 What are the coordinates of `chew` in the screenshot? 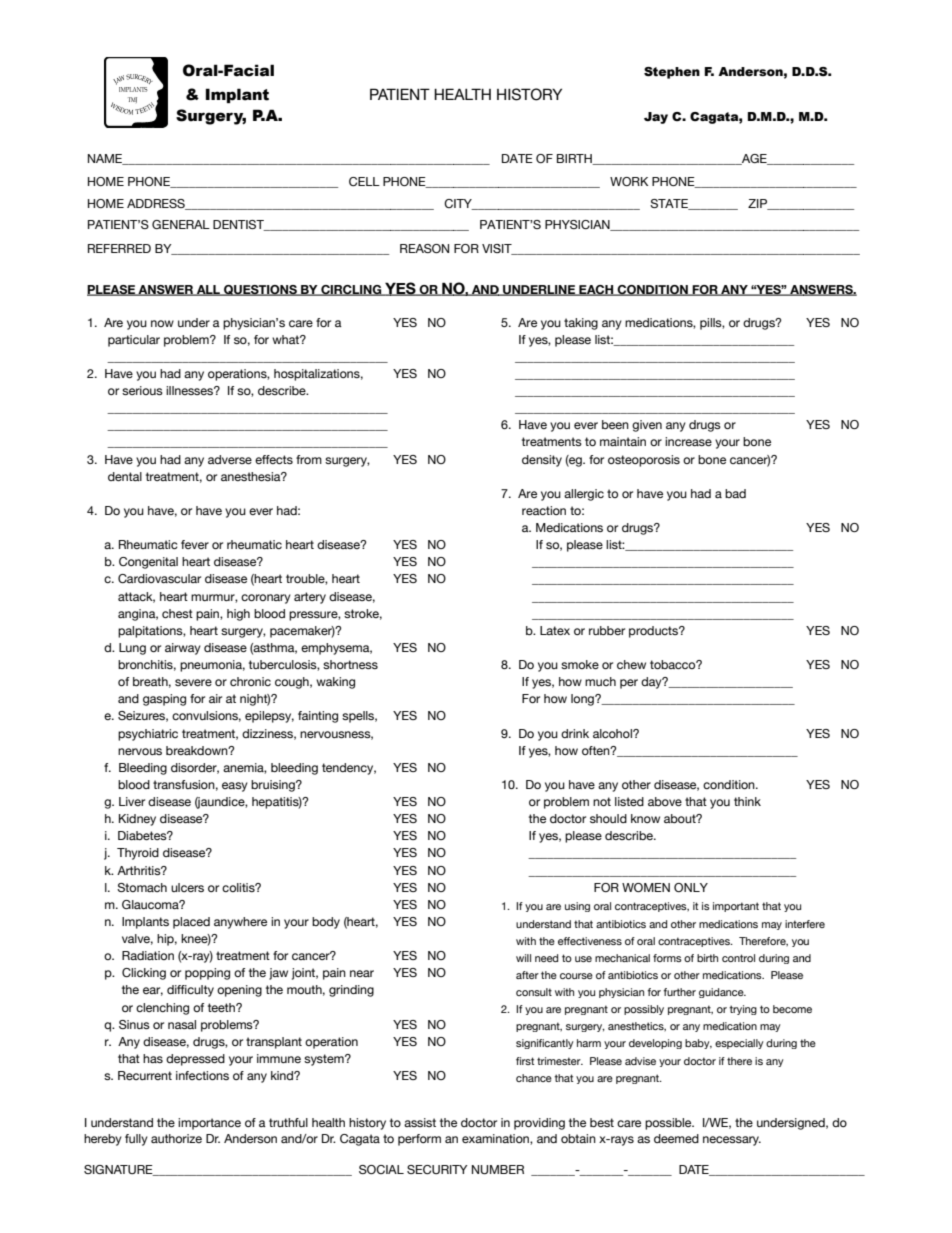 It's located at (631, 664).
